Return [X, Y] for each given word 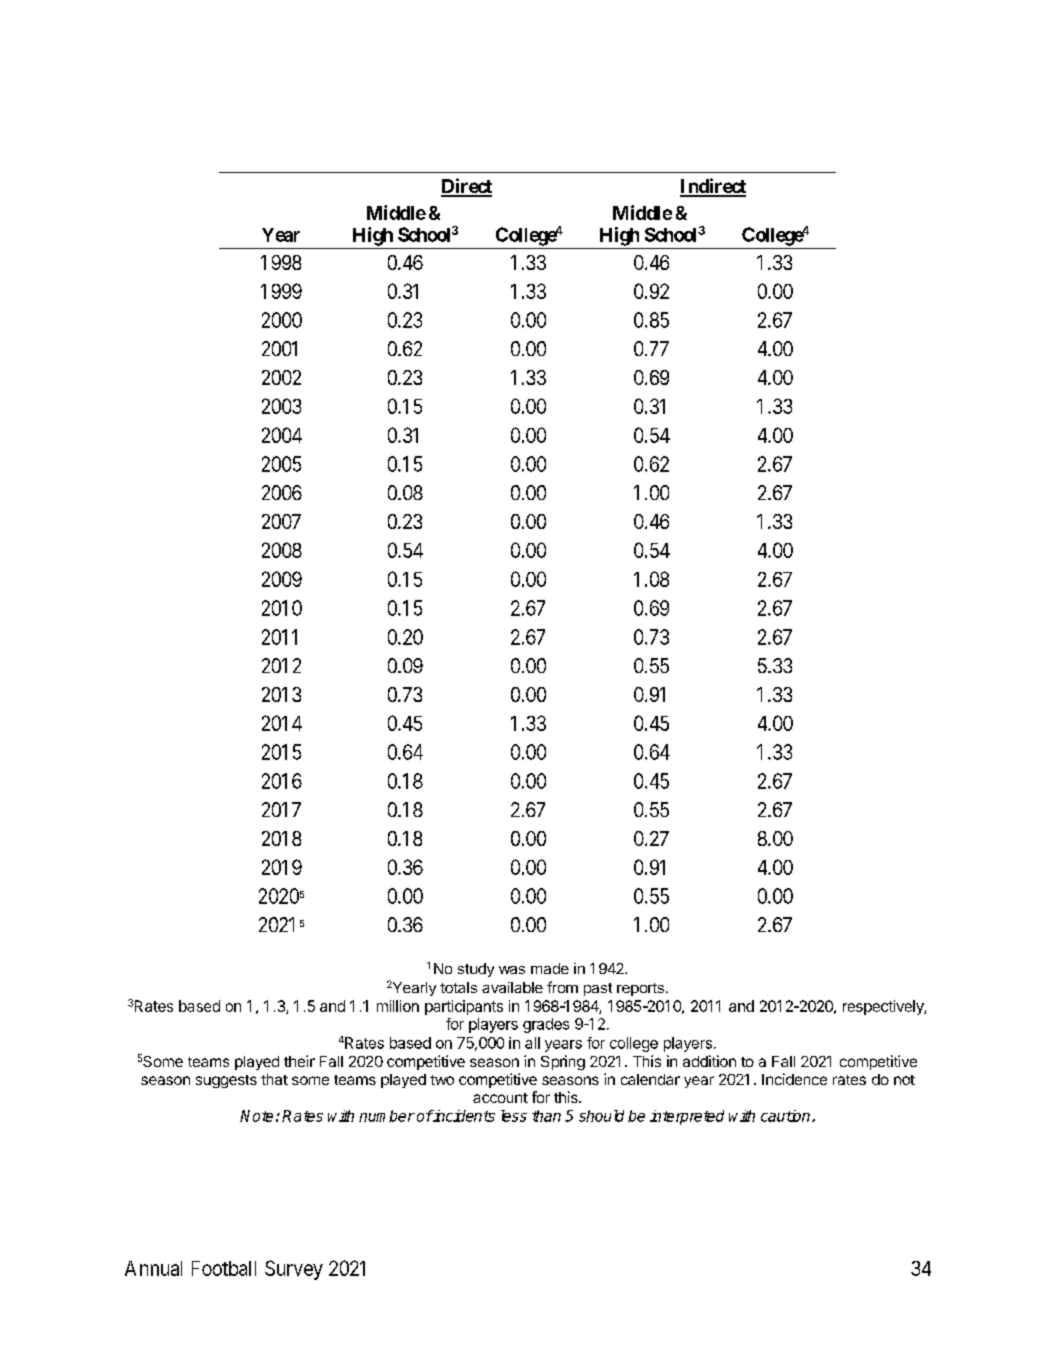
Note [256, 1116]
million [398, 1006]
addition [709, 1061]
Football [224, 1268]
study [476, 970]
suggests [226, 1081]
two [442, 1080]
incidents [463, 1116]
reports [640, 989]
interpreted [687, 1117]
